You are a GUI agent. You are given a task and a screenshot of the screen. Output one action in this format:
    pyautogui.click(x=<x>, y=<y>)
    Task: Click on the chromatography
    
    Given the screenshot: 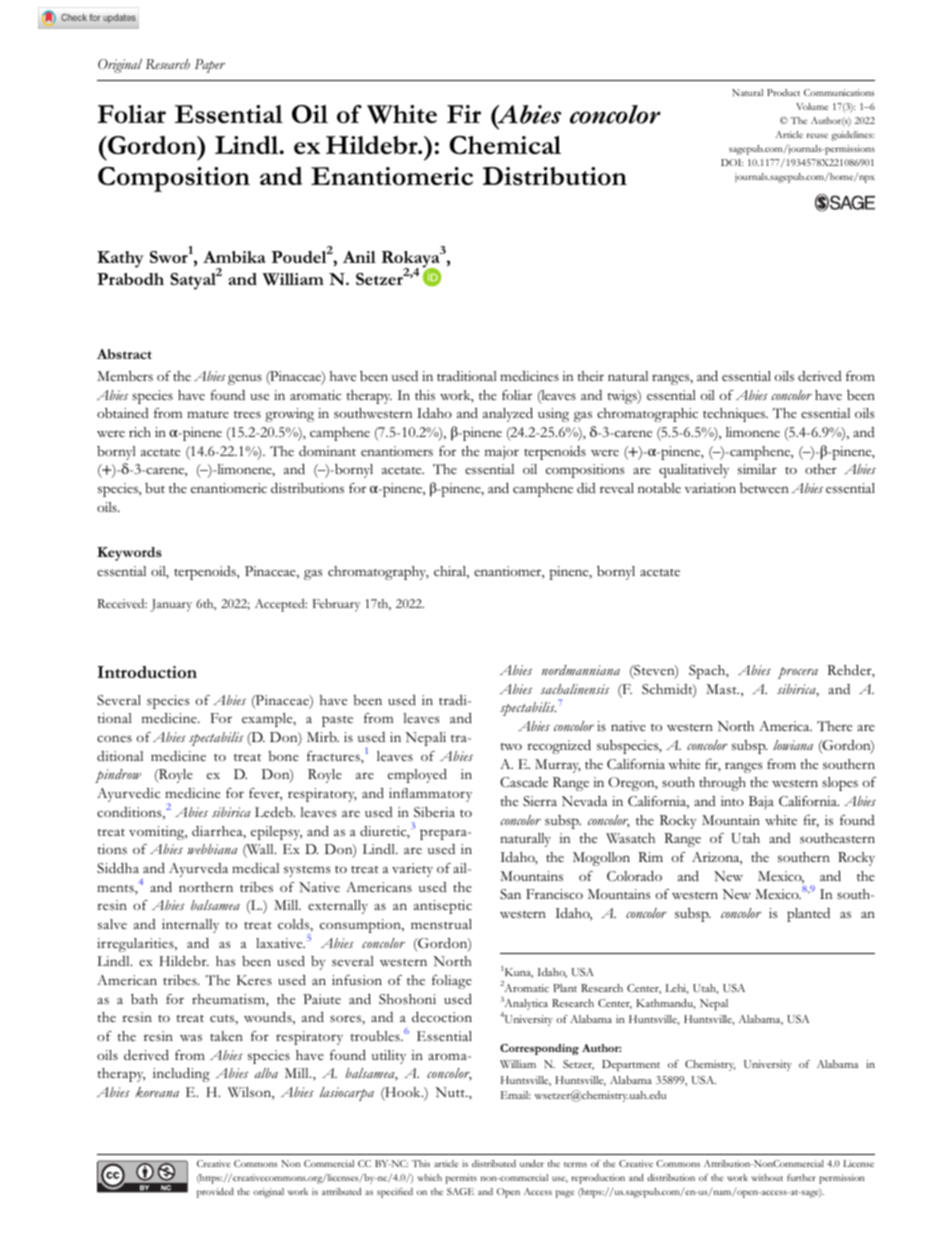 What is the action you would take?
    pyautogui.click(x=378, y=573)
